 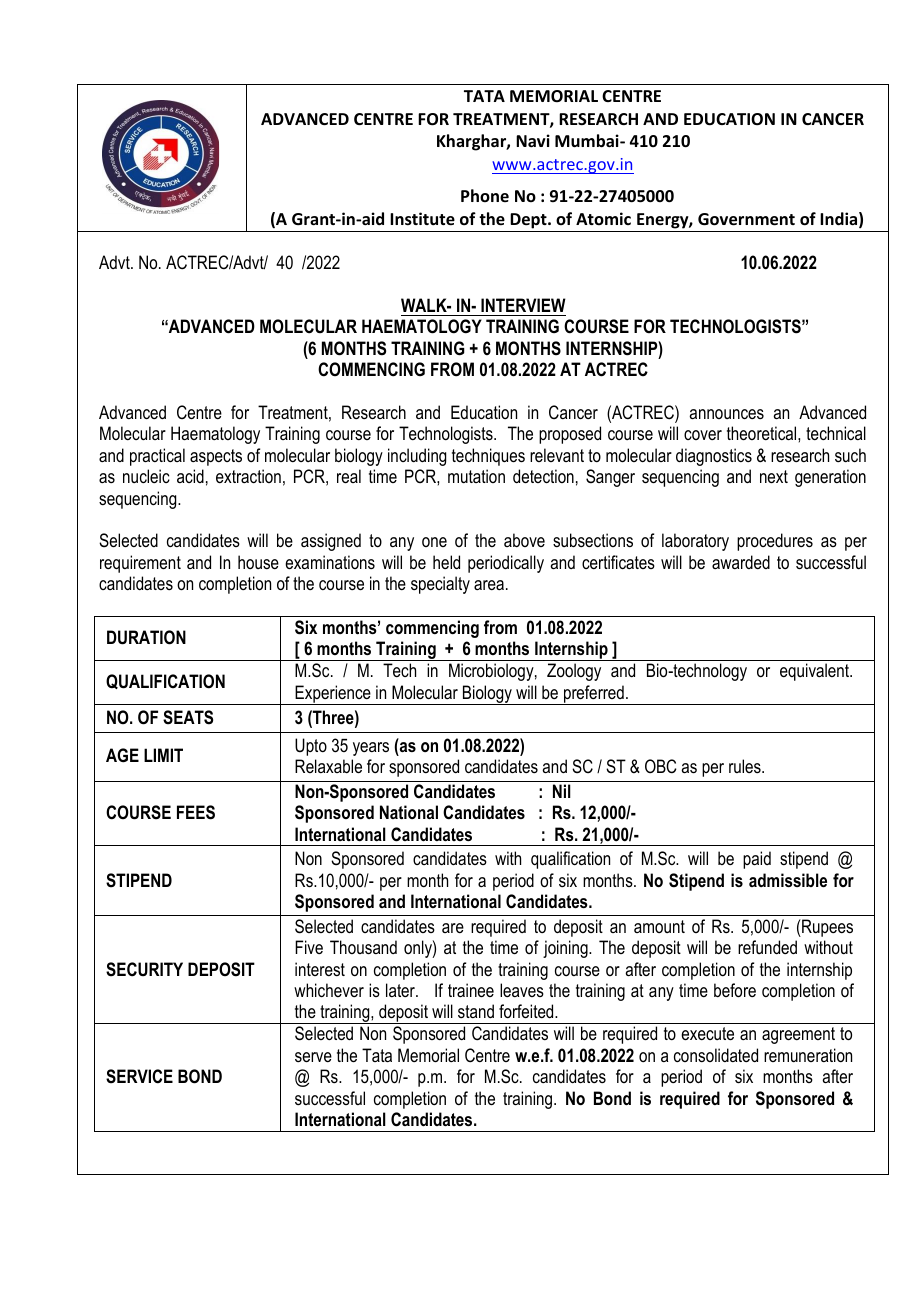 What do you see at coordinates (216, 457) in the image?
I see `aspects` at bounding box center [216, 457].
